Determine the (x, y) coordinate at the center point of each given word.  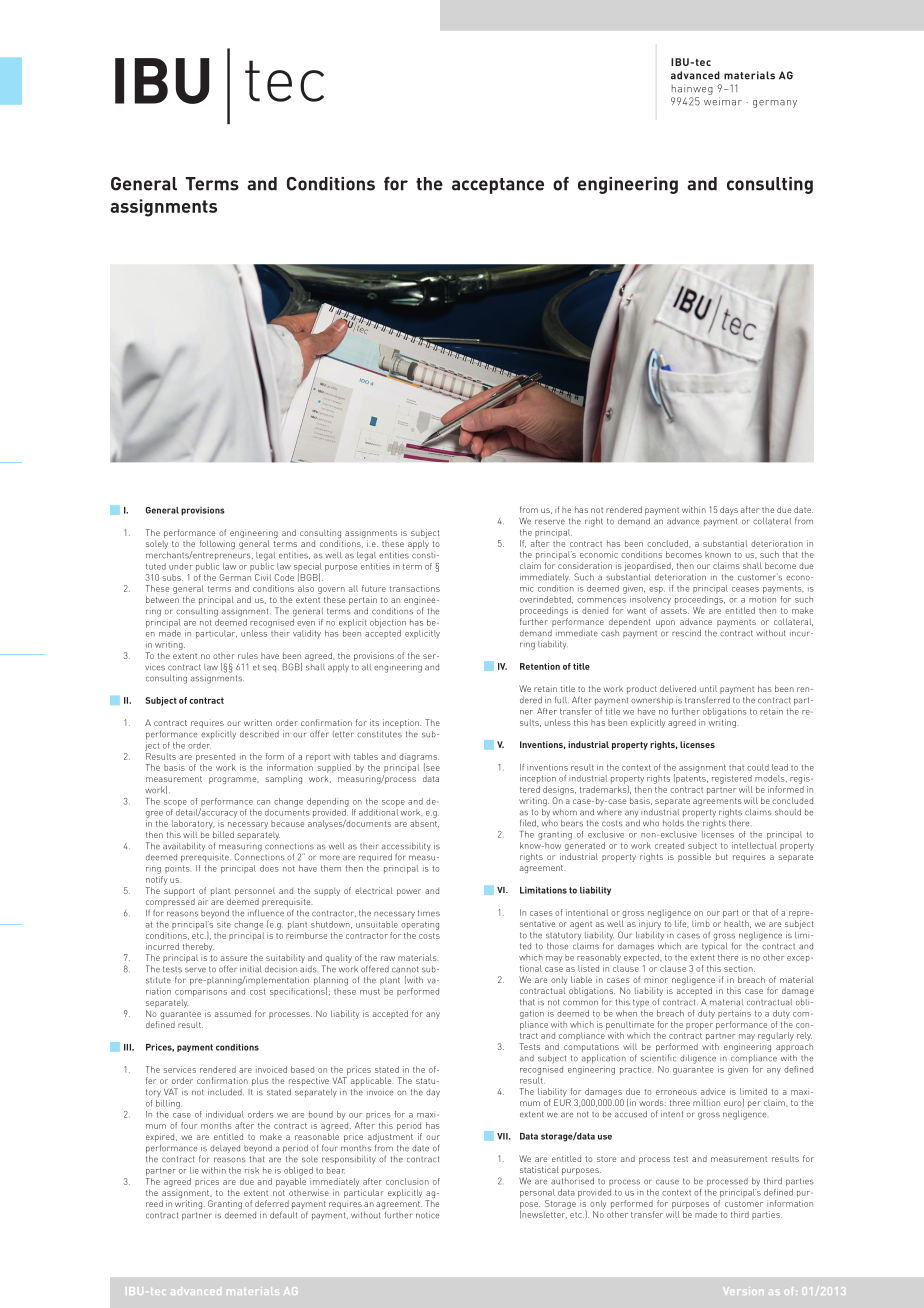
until (708, 688)
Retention (540, 666)
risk (252, 1170)
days (729, 510)
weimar (723, 101)
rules (248, 655)
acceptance (498, 186)
